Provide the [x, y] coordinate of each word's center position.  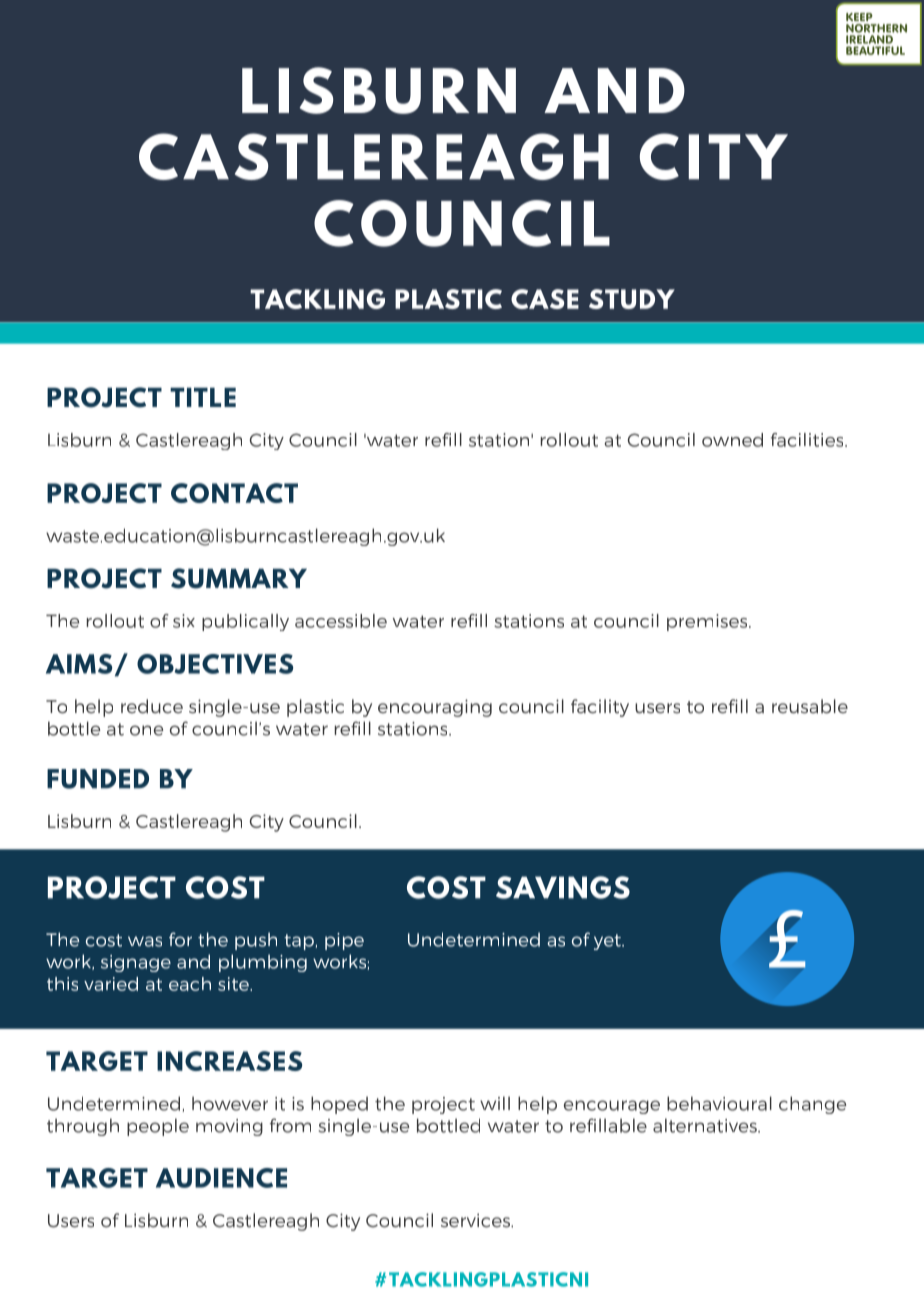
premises [708, 622]
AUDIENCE [221, 1178]
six [184, 621]
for [180, 939]
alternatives [706, 1125]
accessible [341, 621]
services [476, 1220]
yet [608, 942]
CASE [545, 299]
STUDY [632, 299]
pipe [344, 941]
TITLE [203, 397]
